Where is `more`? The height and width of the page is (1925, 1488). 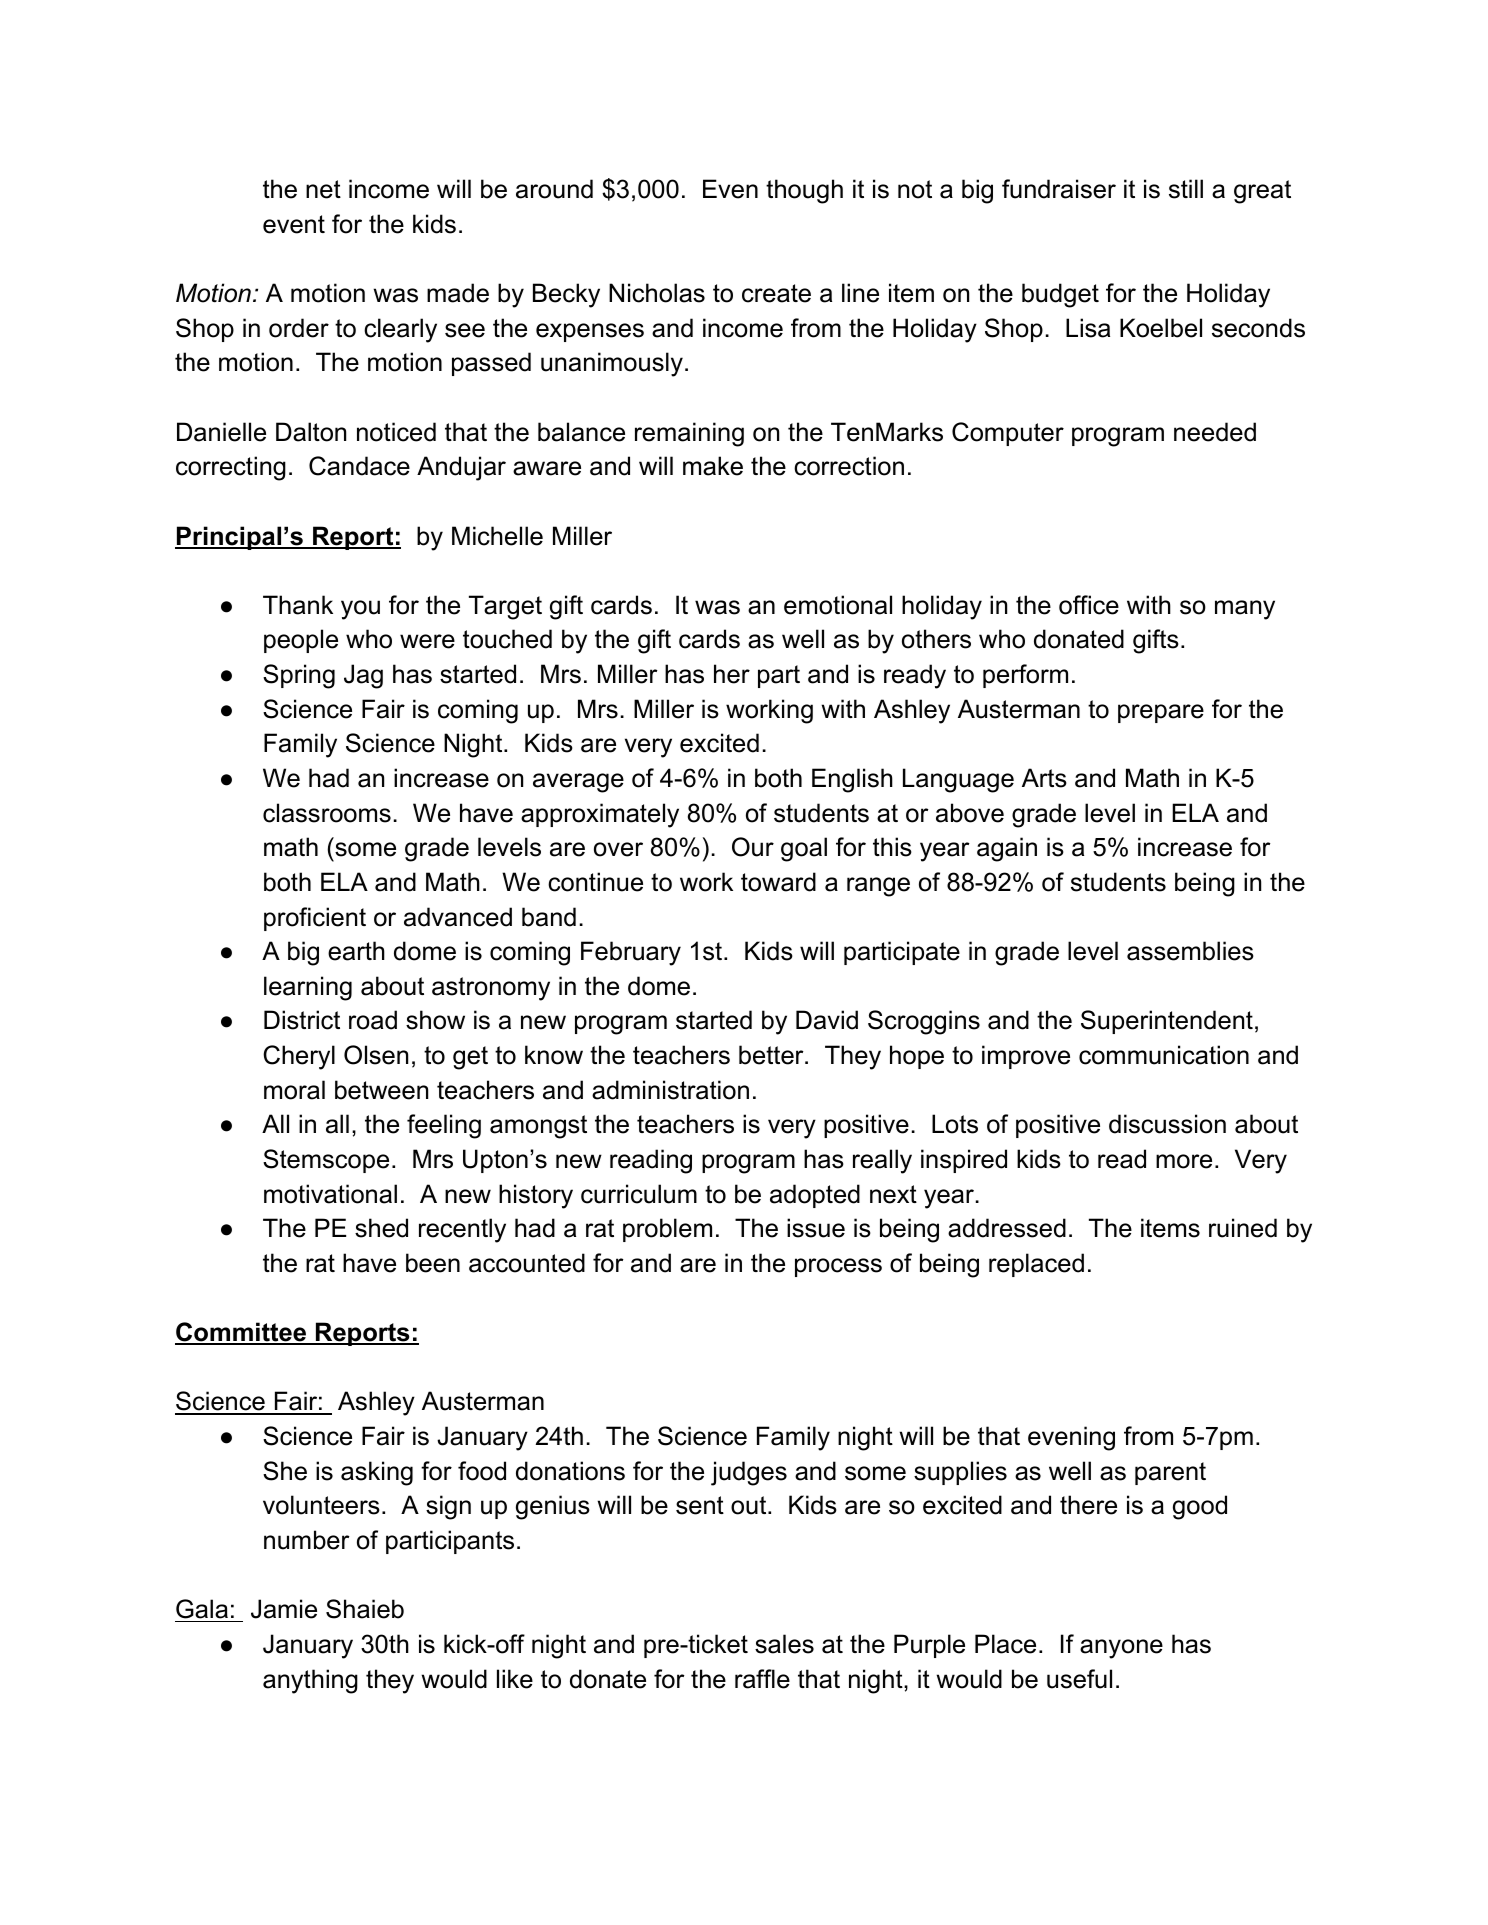
more is located at coordinates (1184, 1161).
